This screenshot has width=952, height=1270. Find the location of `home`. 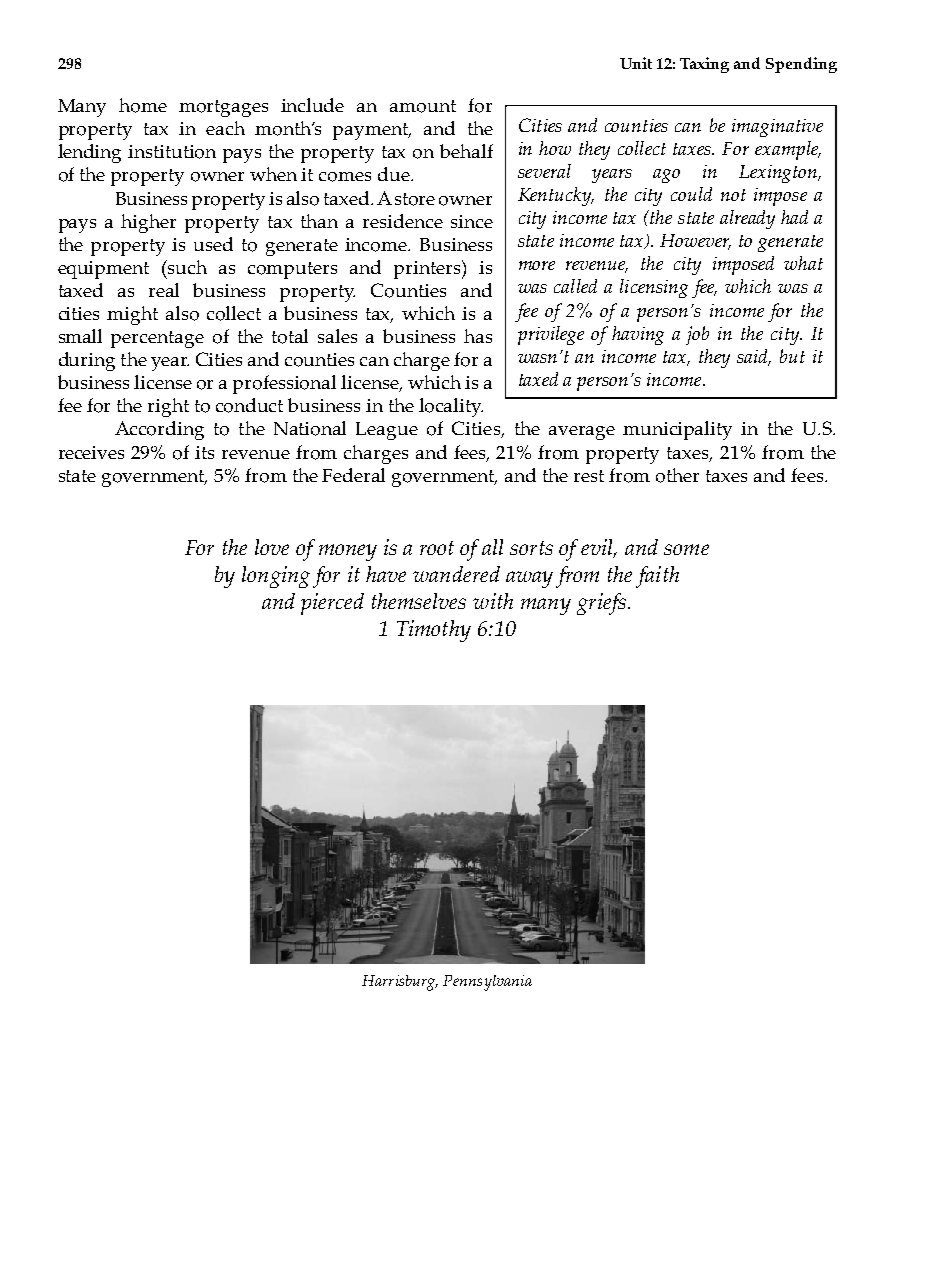

home is located at coordinates (143, 105).
